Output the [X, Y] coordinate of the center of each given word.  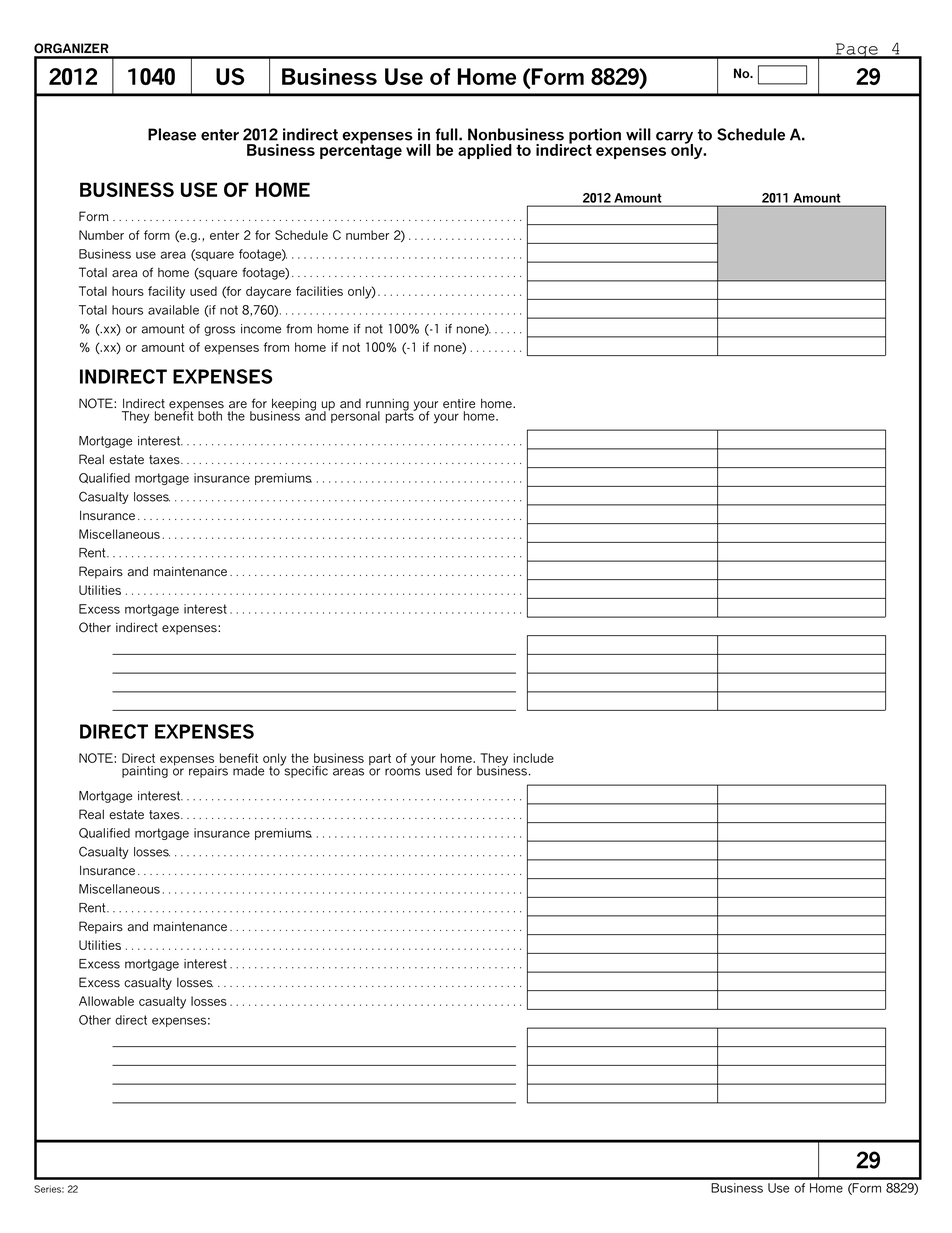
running [387, 406]
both [210, 416]
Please [172, 134]
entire [459, 404]
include [533, 758]
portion [595, 137]
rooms [402, 772]
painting [145, 772]
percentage [361, 150]
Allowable [106, 1001]
